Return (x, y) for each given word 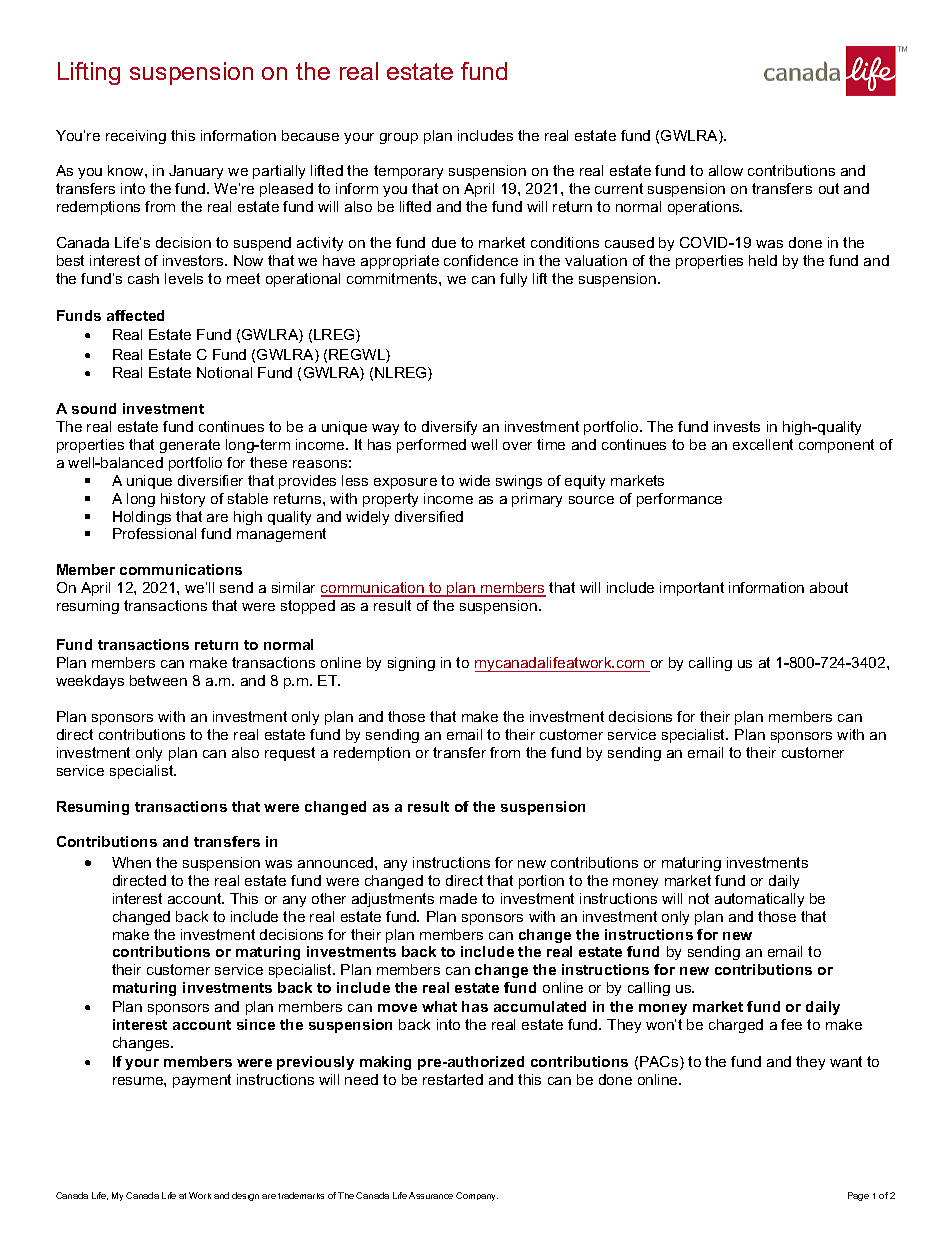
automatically (759, 900)
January (196, 172)
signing (411, 664)
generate (190, 446)
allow (726, 170)
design (245, 1196)
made (458, 898)
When (131, 862)
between (158, 680)
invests (737, 426)
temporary (408, 172)
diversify (449, 428)
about (829, 587)
